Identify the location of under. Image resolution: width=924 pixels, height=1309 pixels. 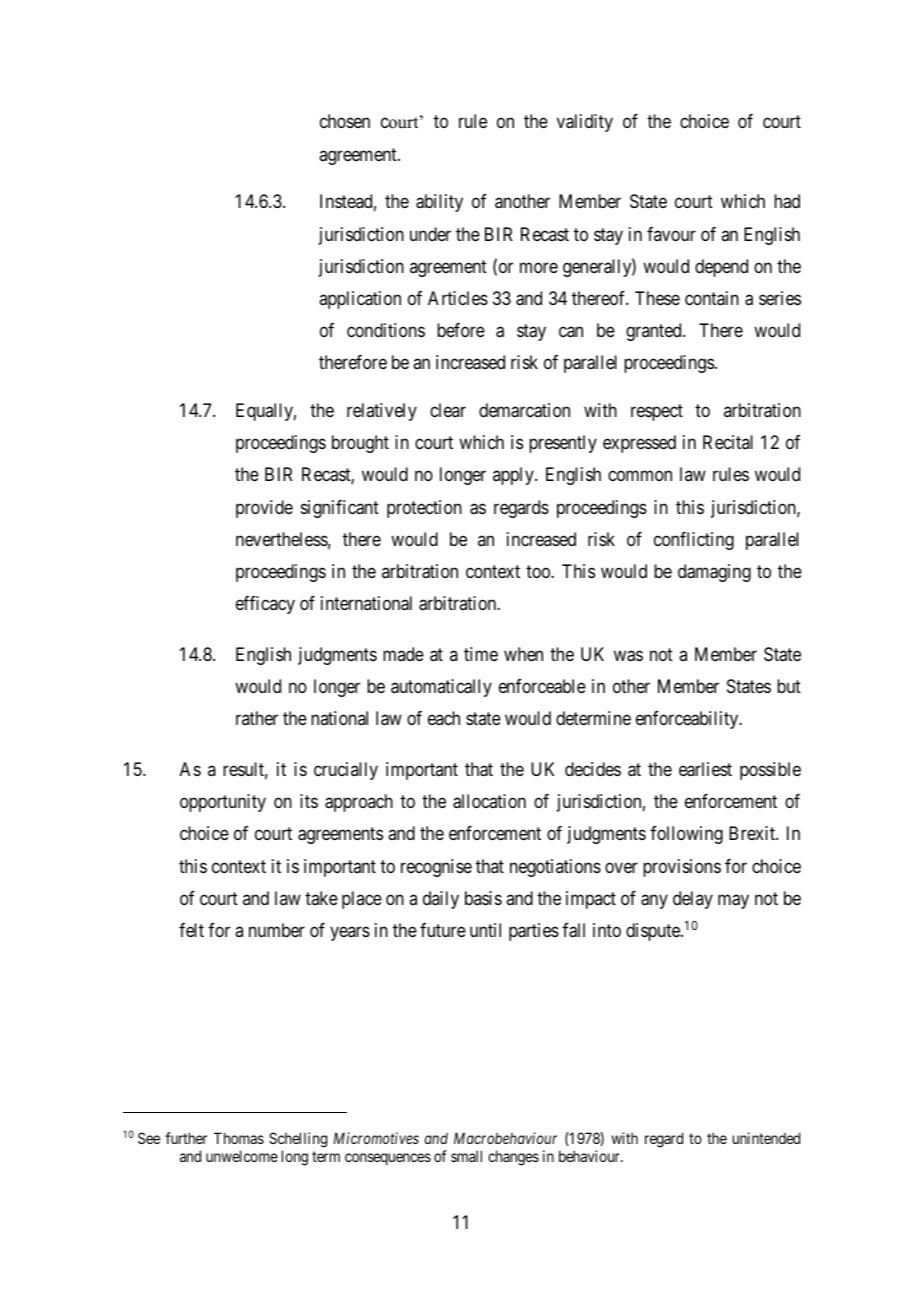
(430, 234).
